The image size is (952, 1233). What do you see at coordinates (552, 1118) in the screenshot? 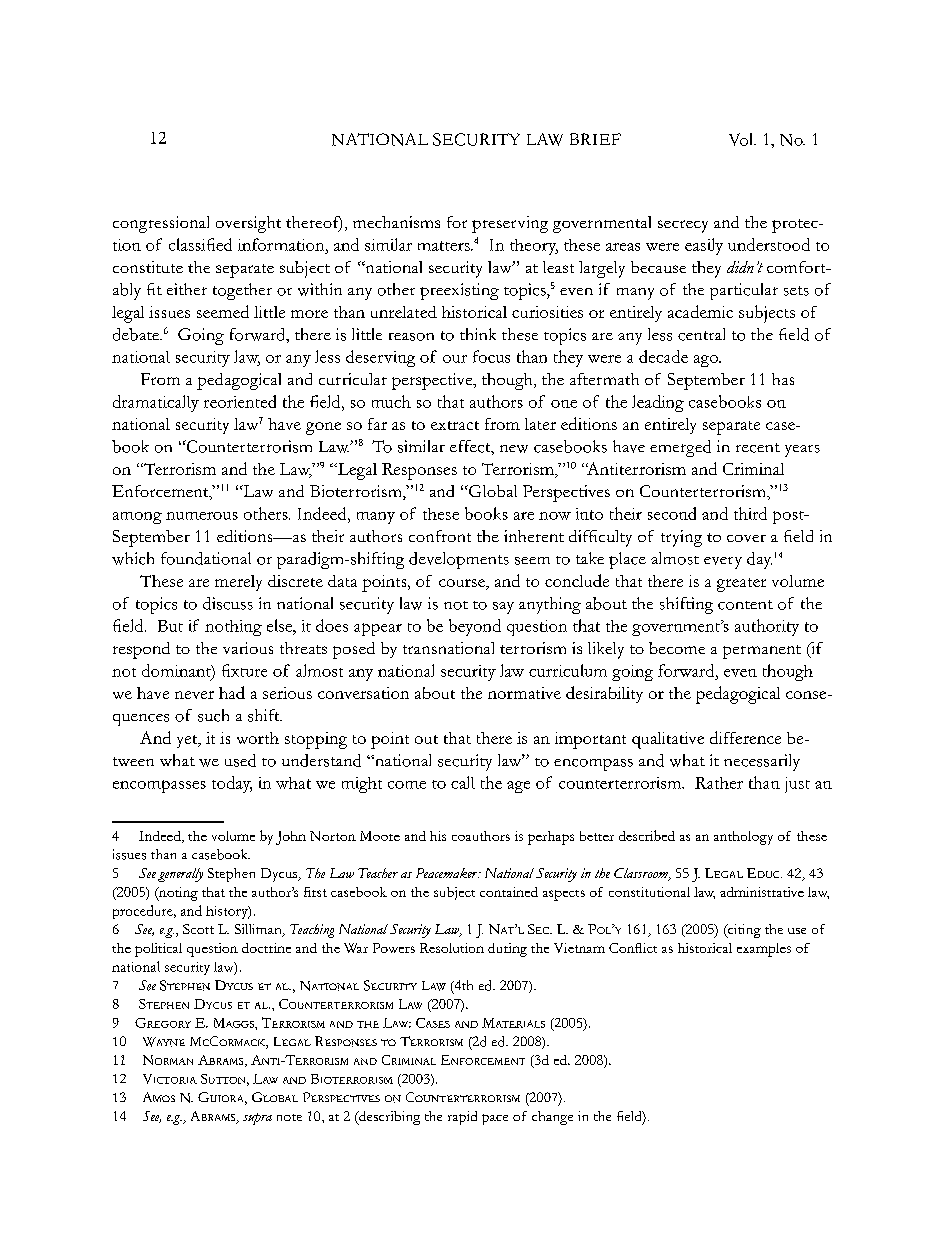
I see `change` at bounding box center [552, 1118].
